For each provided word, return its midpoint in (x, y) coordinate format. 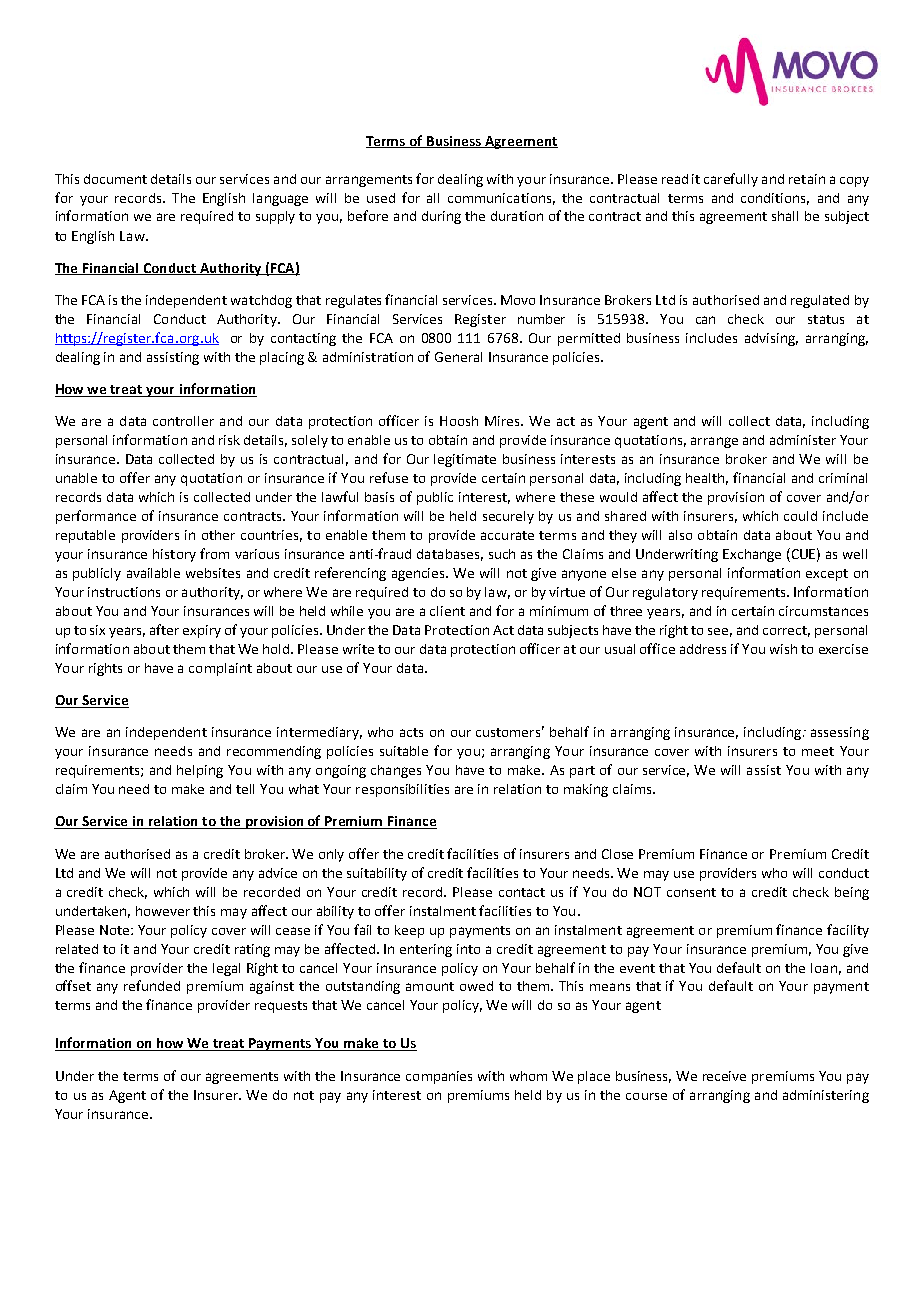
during (441, 217)
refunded (152, 985)
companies (439, 1077)
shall (785, 216)
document (115, 179)
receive (724, 1076)
